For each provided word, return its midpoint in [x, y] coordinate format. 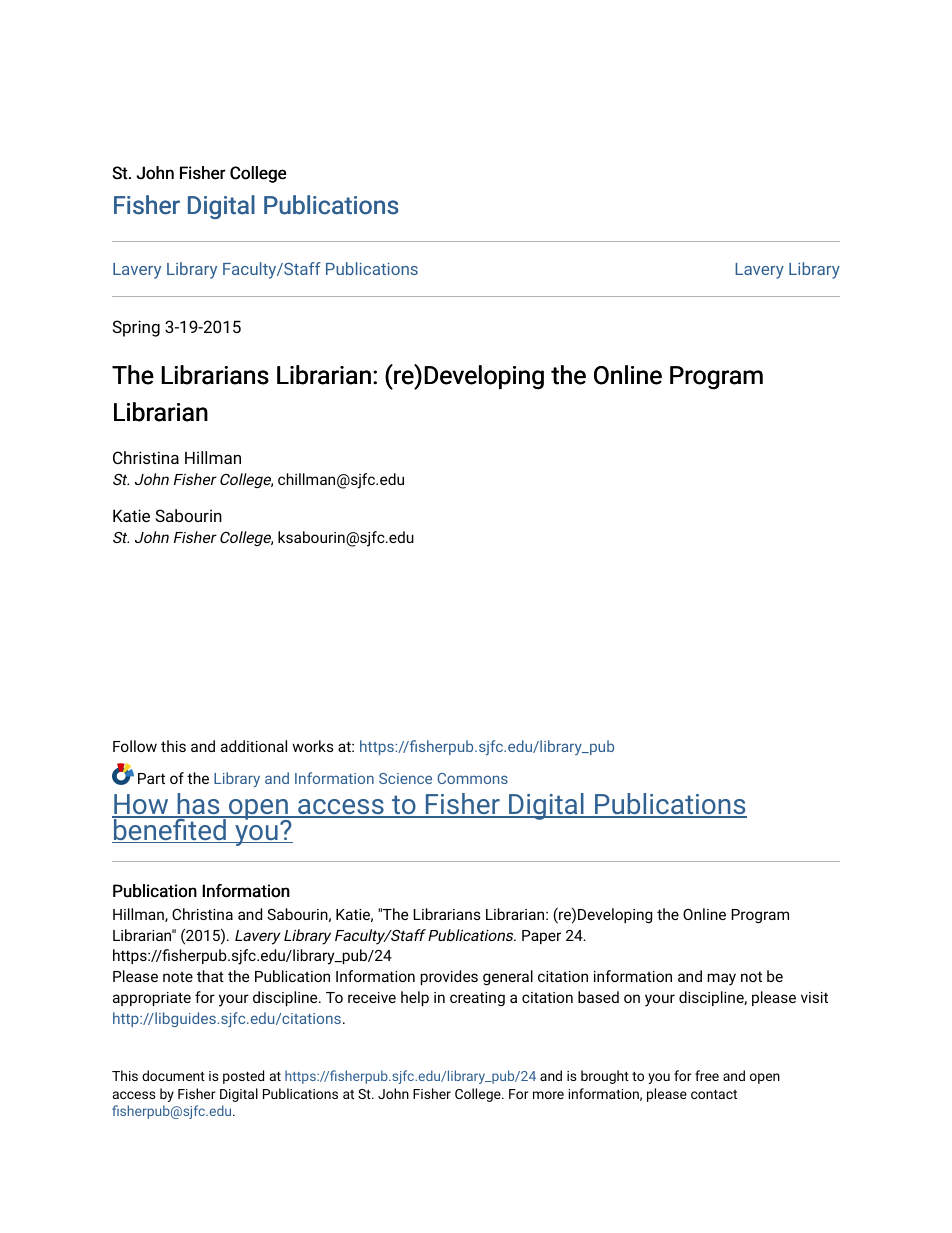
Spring [136, 328]
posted [243, 1077]
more [548, 1095]
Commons [472, 778]
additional [254, 746]
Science [405, 778]
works [313, 746]
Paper [541, 937]
